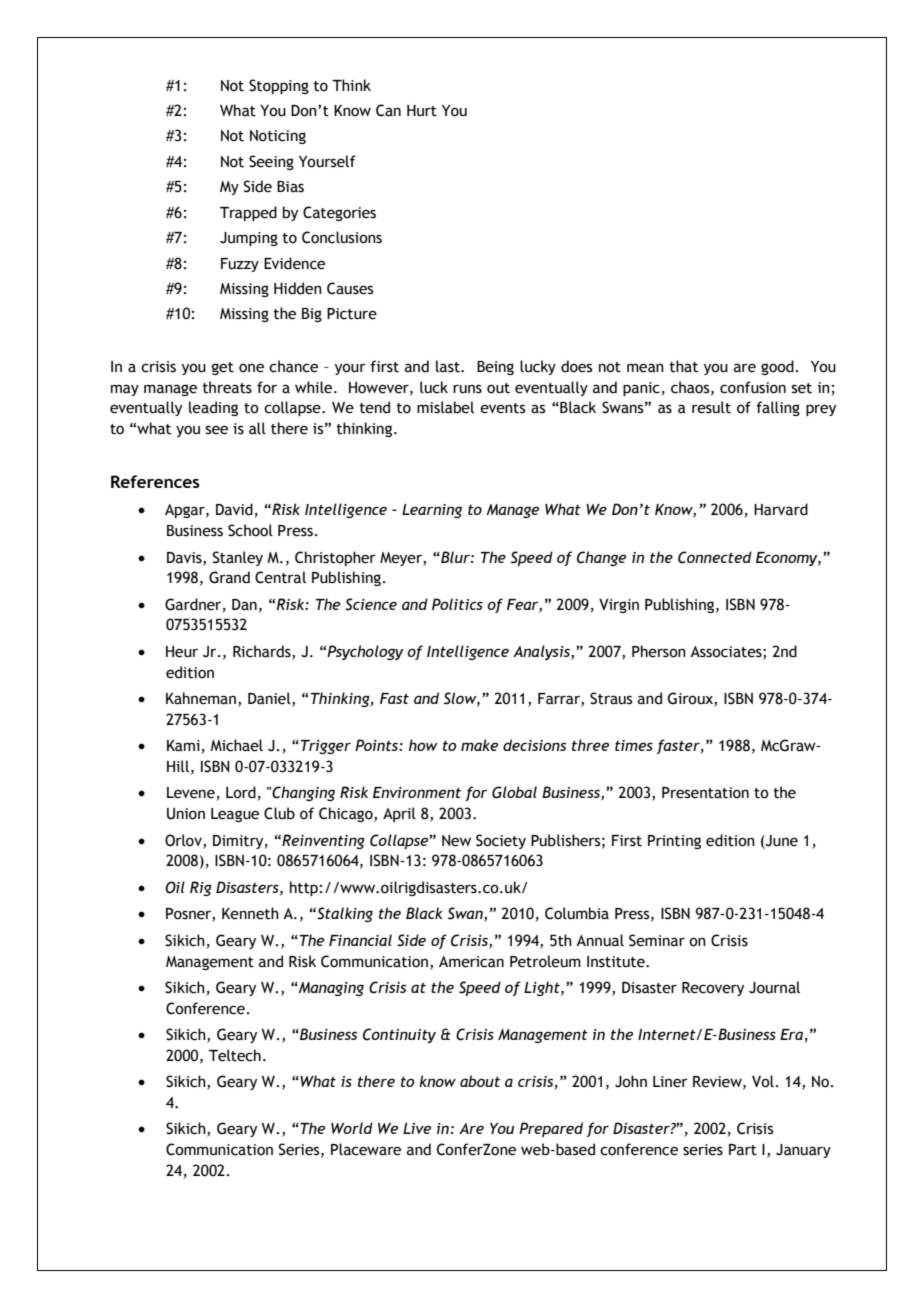 The width and height of the image is (924, 1308). What do you see at coordinates (743, 1150) in the image?
I see `Part` at bounding box center [743, 1150].
